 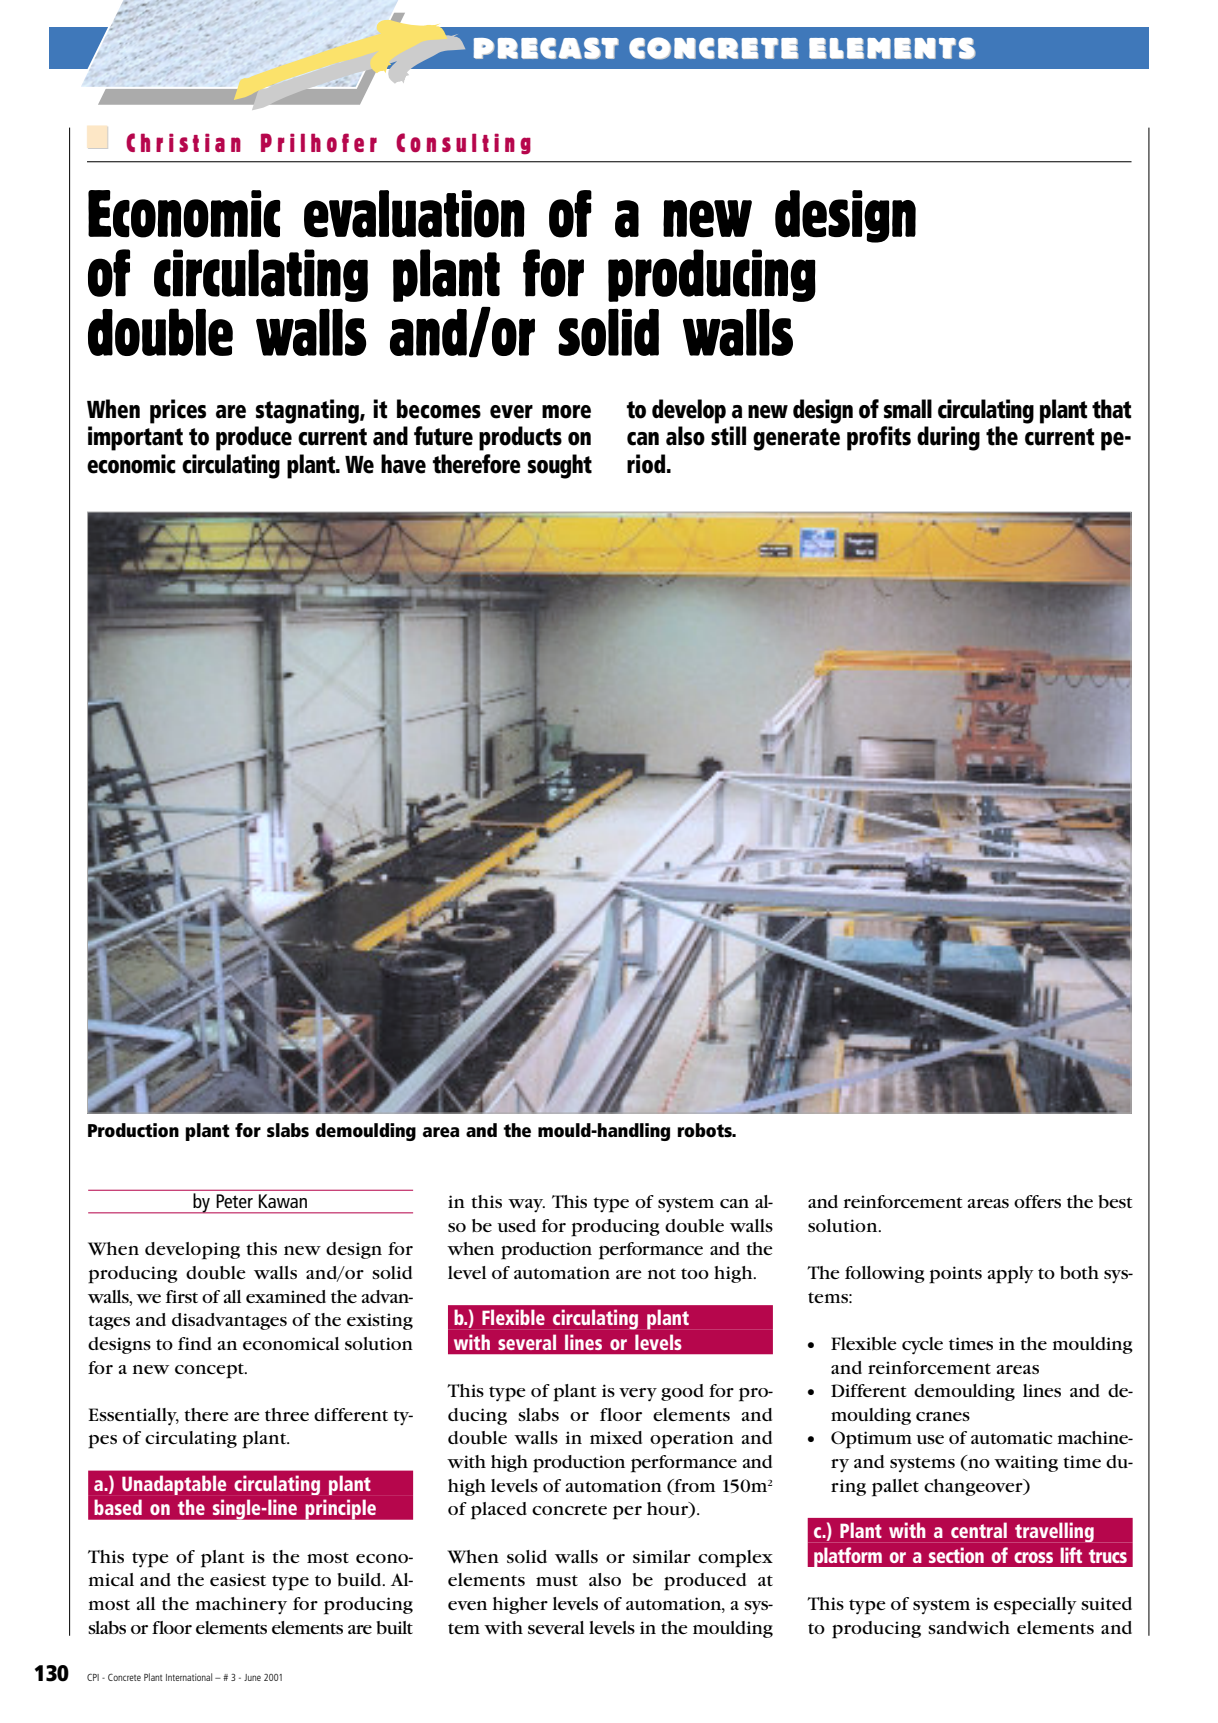 I want to click on International, so click(x=189, y=1677).
